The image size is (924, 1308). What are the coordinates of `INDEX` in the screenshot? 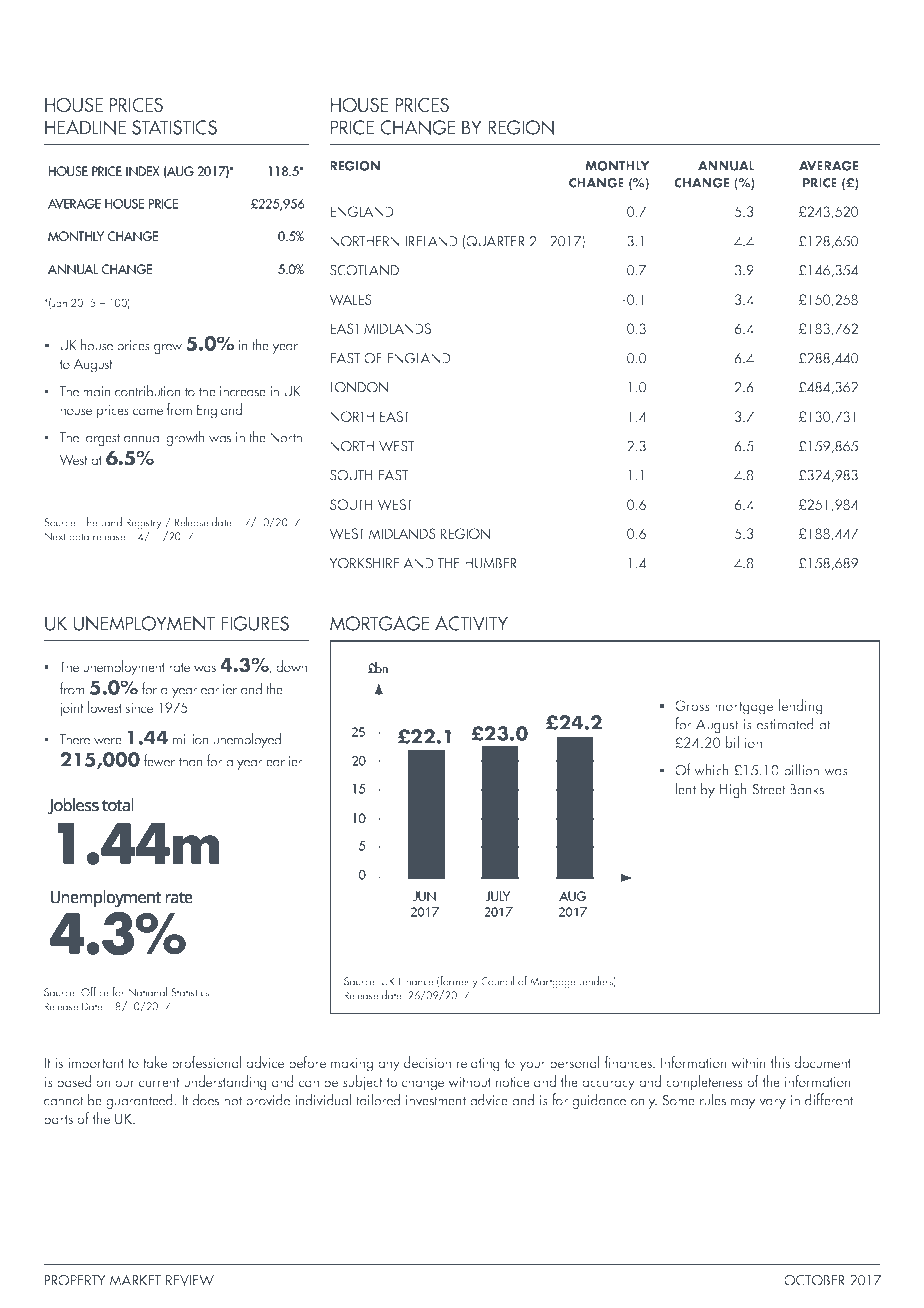 It's located at (142, 171).
